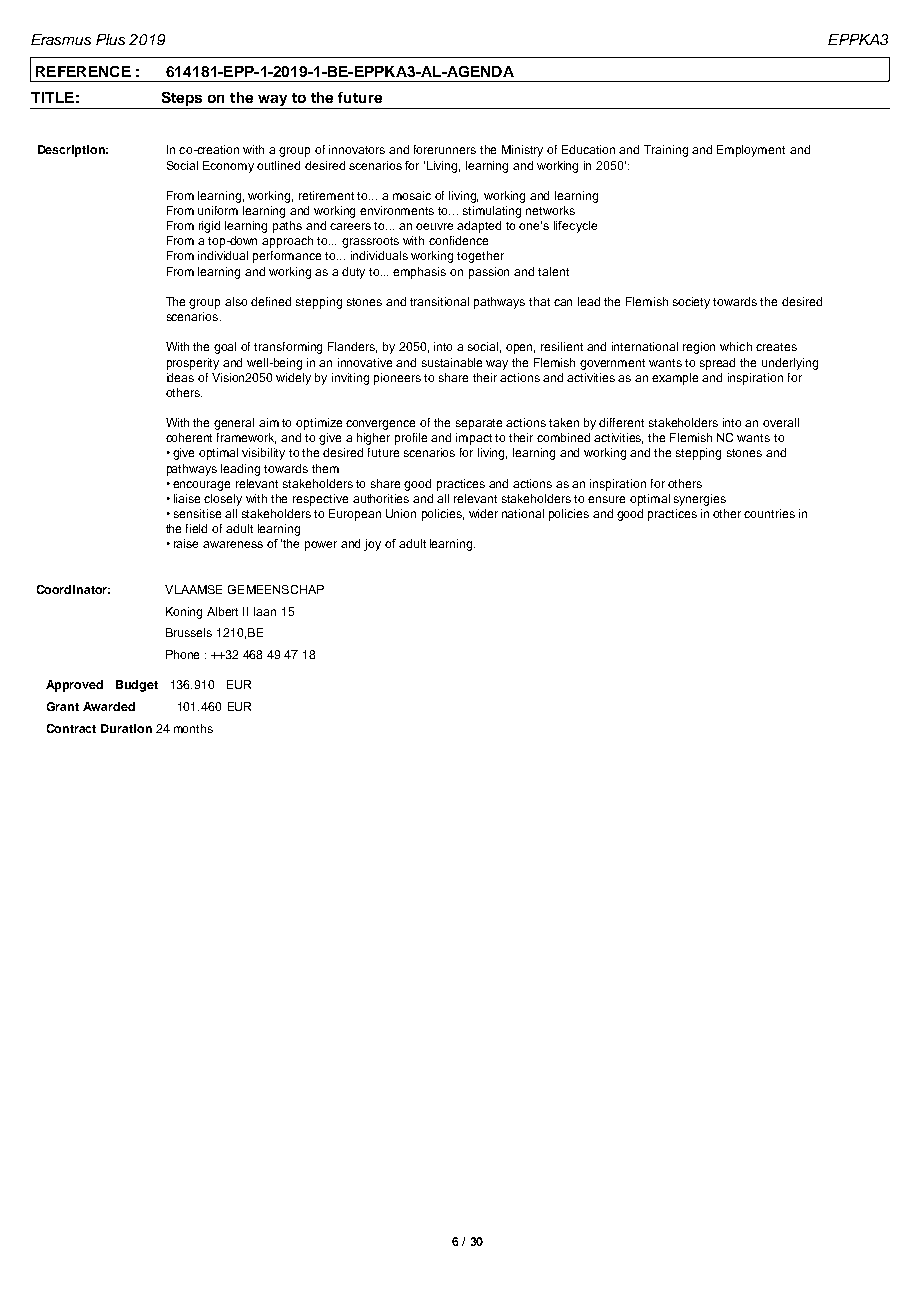  Describe the element at coordinates (675, 379) in the screenshot. I see `example` at that location.
